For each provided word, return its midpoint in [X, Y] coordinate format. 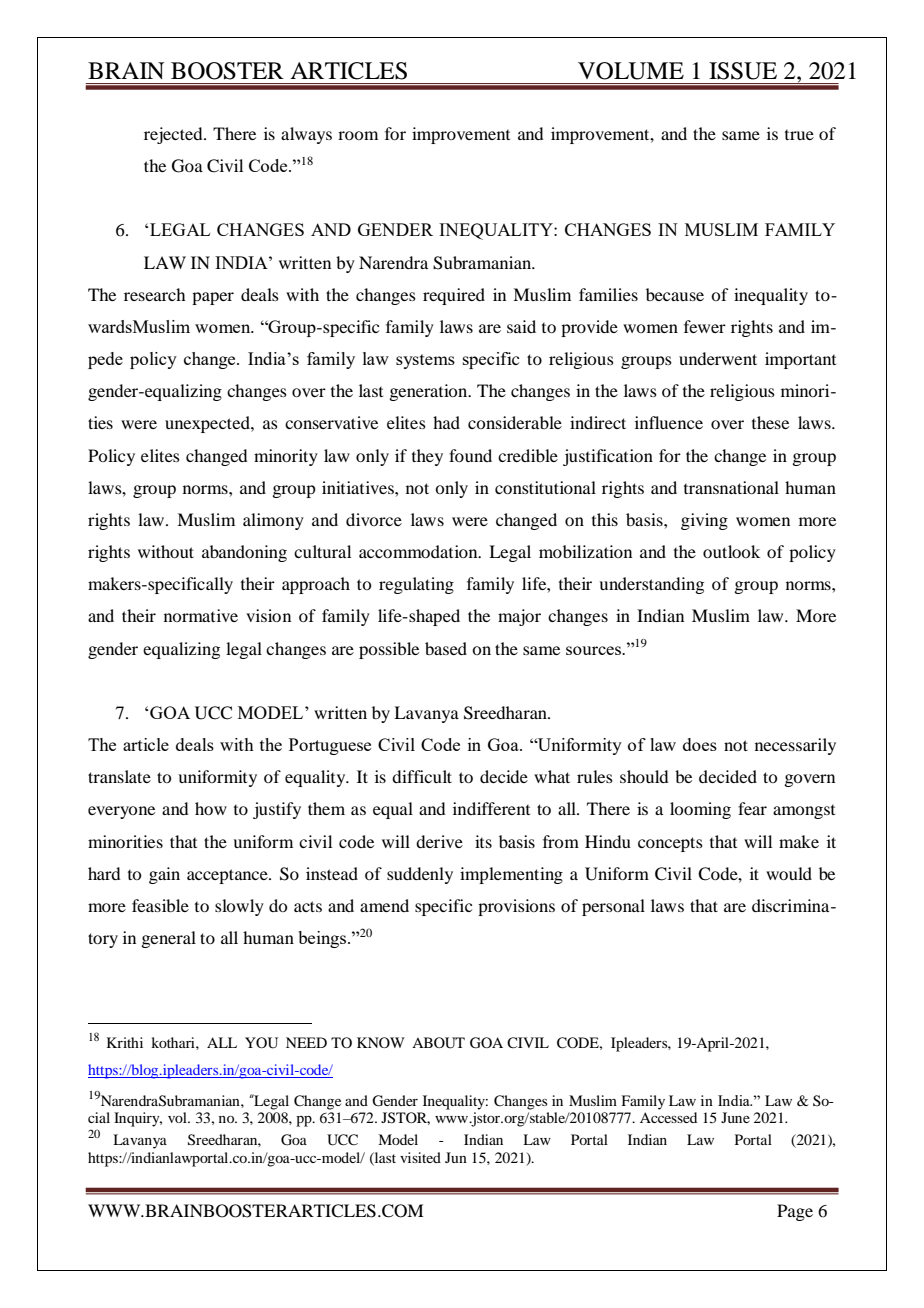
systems [425, 361]
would [789, 873]
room [358, 135]
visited [420, 1157]
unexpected [208, 424]
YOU [261, 1043]
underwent [718, 358]
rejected [174, 135]
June [735, 1117]
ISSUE [743, 71]
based [446, 648]
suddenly [420, 875]
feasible [160, 905]
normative [201, 615]
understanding [651, 585]
